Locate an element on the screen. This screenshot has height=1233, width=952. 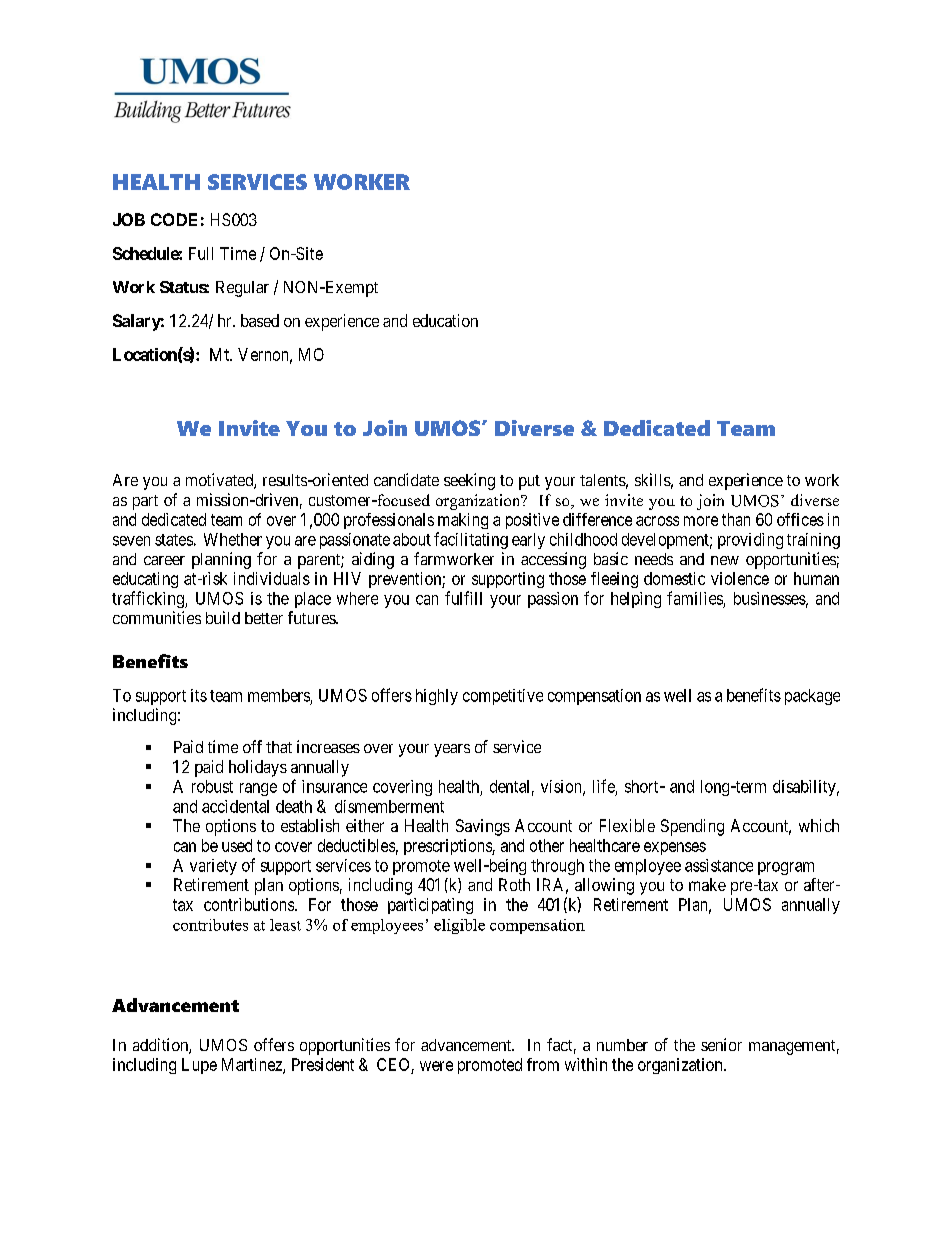
build is located at coordinates (223, 617).
